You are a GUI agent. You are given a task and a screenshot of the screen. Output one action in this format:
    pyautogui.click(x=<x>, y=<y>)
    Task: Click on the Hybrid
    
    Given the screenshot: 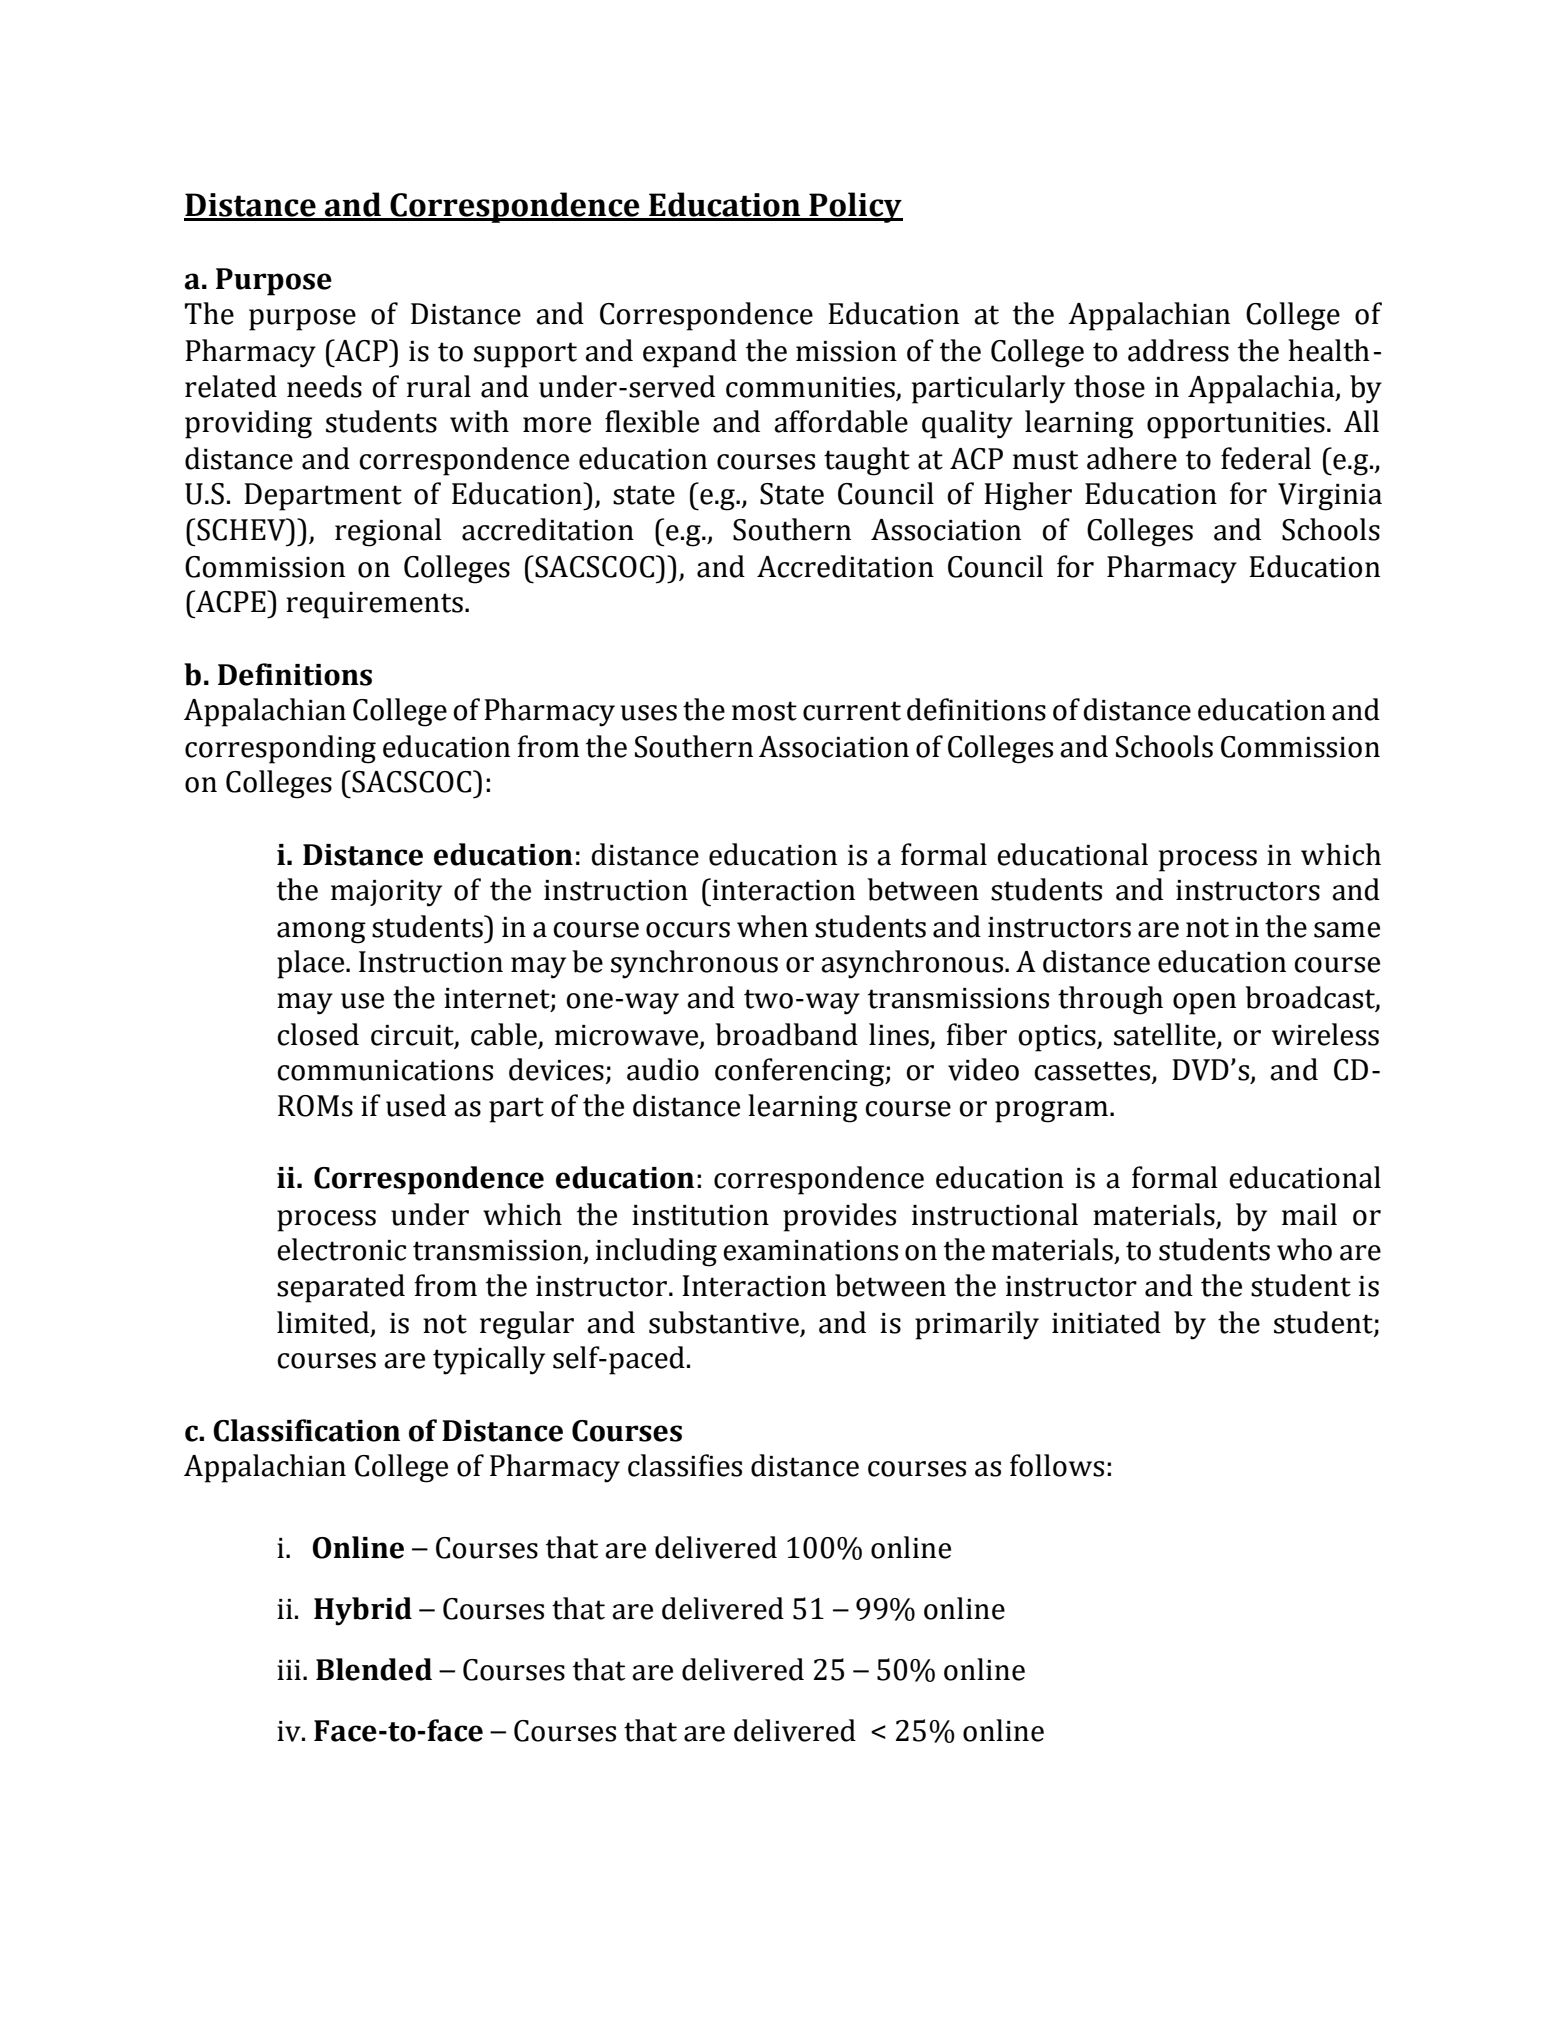 What is the action you would take?
    pyautogui.click(x=363, y=1611)
